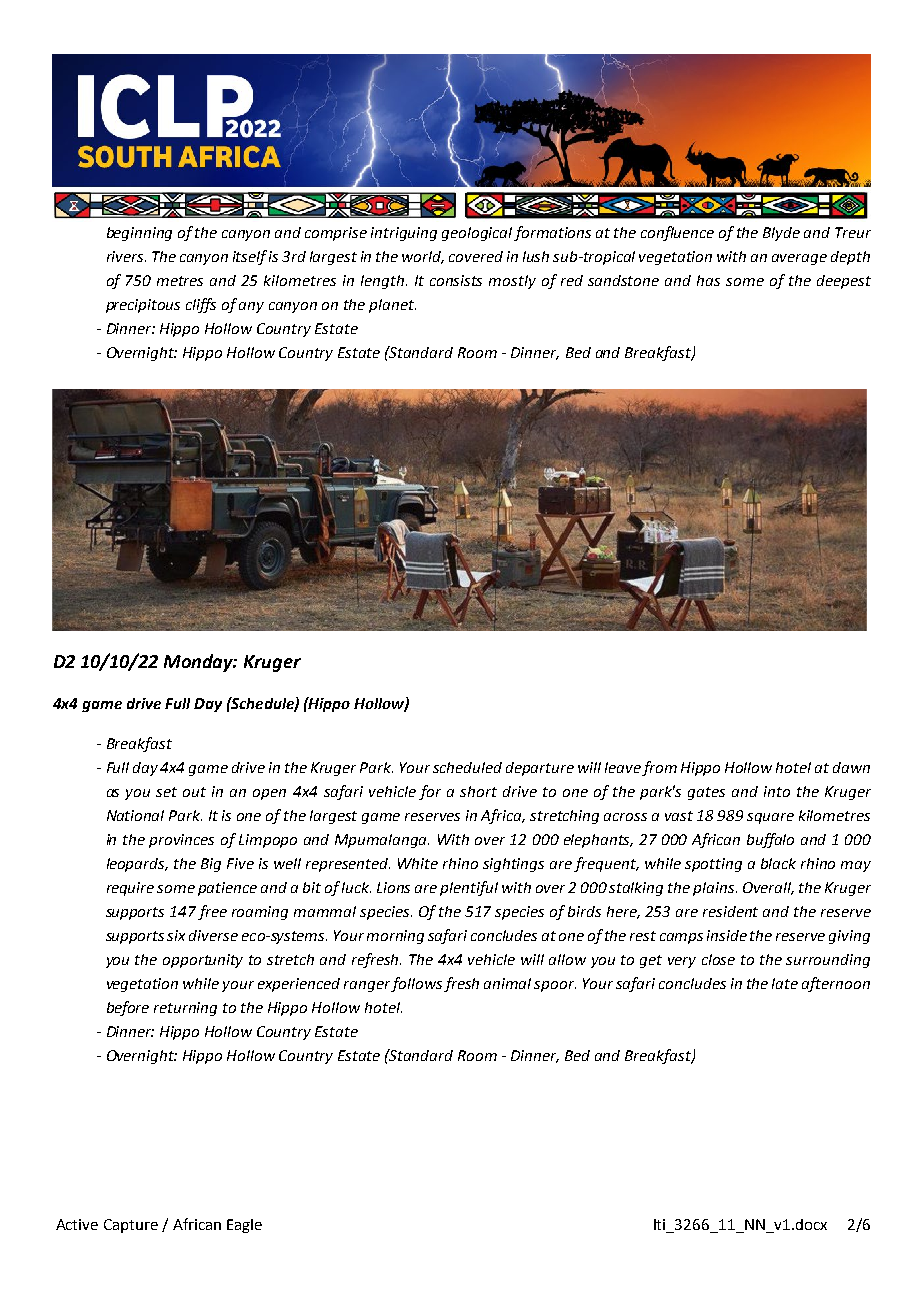  What do you see at coordinates (478, 791) in the image?
I see `short` at bounding box center [478, 791].
